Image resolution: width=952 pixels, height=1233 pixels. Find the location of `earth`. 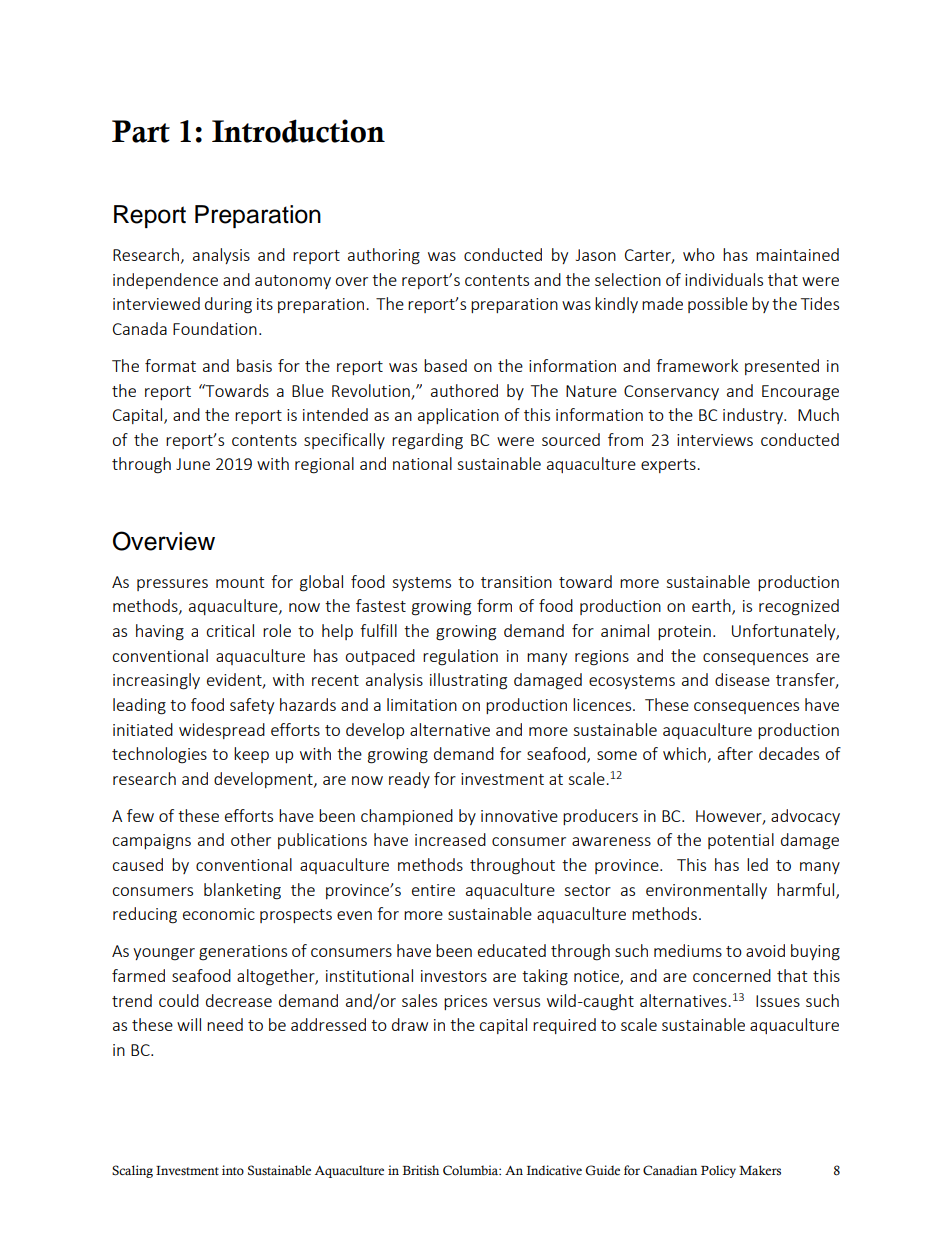

earth is located at coordinates (712, 607).
